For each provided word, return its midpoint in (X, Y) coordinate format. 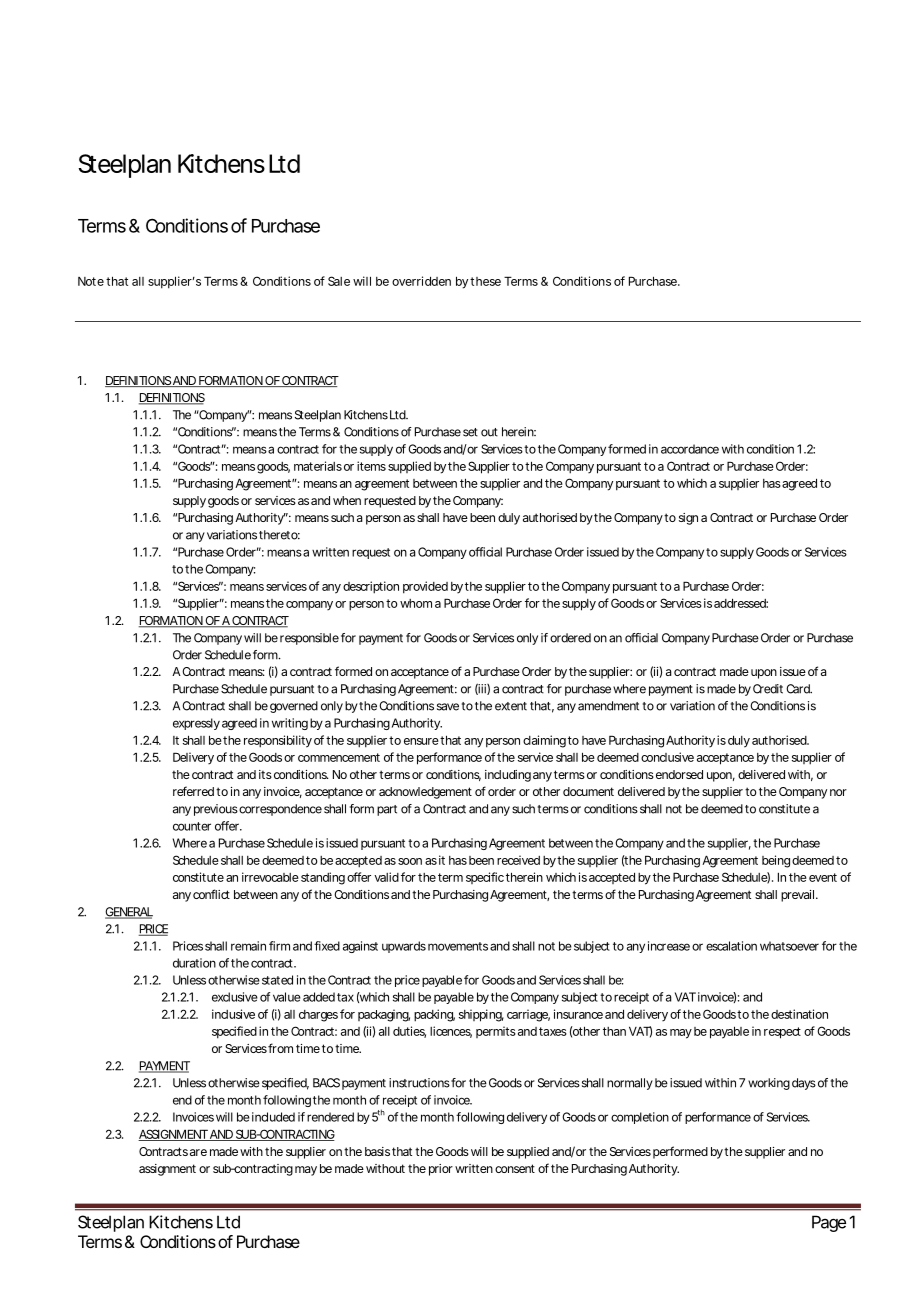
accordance (690, 449)
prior (441, 1170)
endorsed (678, 774)
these (485, 281)
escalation (731, 946)
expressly (196, 724)
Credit (768, 689)
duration (194, 963)
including (508, 776)
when (347, 500)
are (198, 1152)
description (371, 587)
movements (458, 946)
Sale (339, 281)
